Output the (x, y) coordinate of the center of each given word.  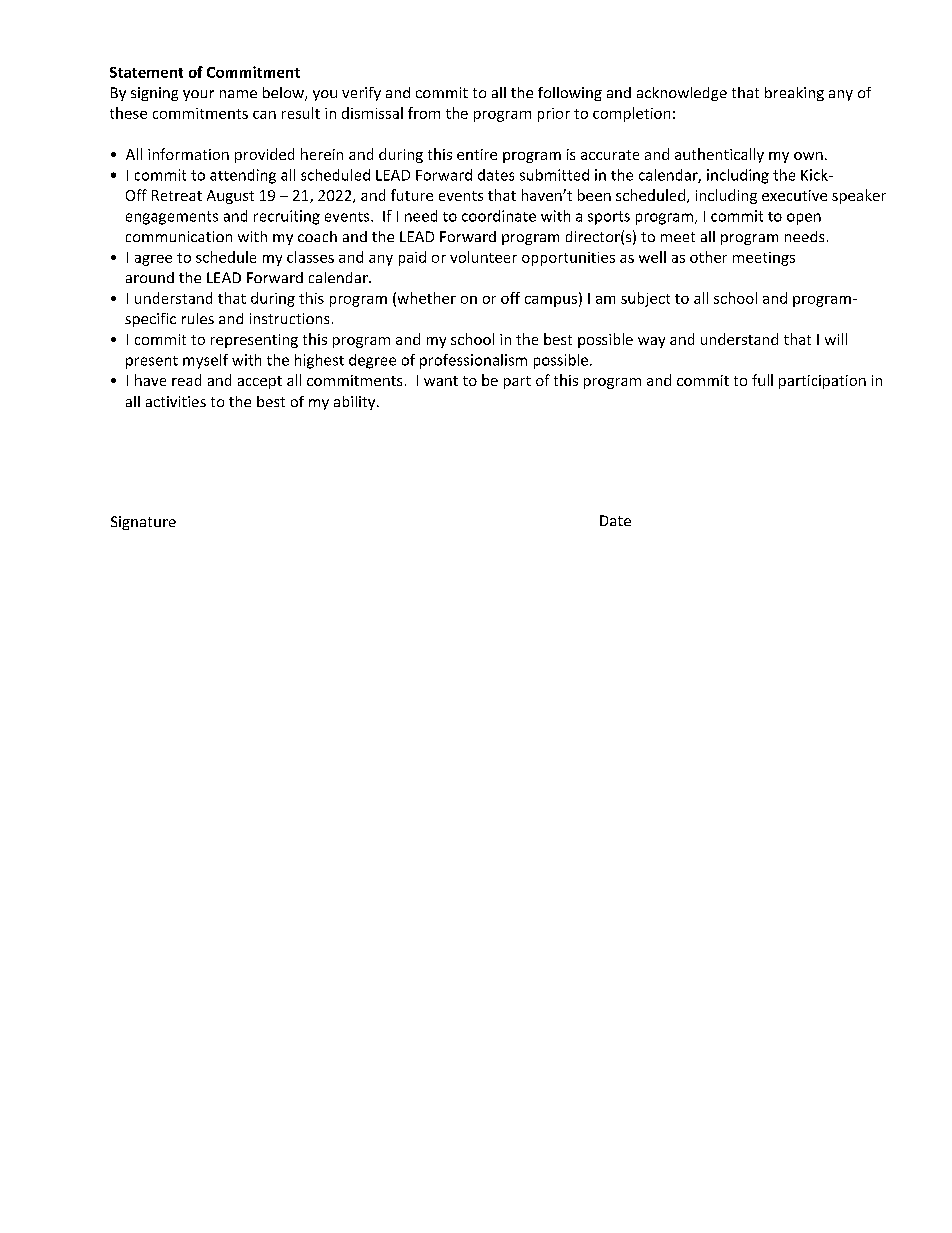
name (238, 94)
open (804, 219)
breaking (794, 94)
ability (356, 403)
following (570, 94)
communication (179, 236)
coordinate (499, 216)
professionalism (473, 361)
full (762, 380)
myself (205, 361)
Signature (143, 523)
